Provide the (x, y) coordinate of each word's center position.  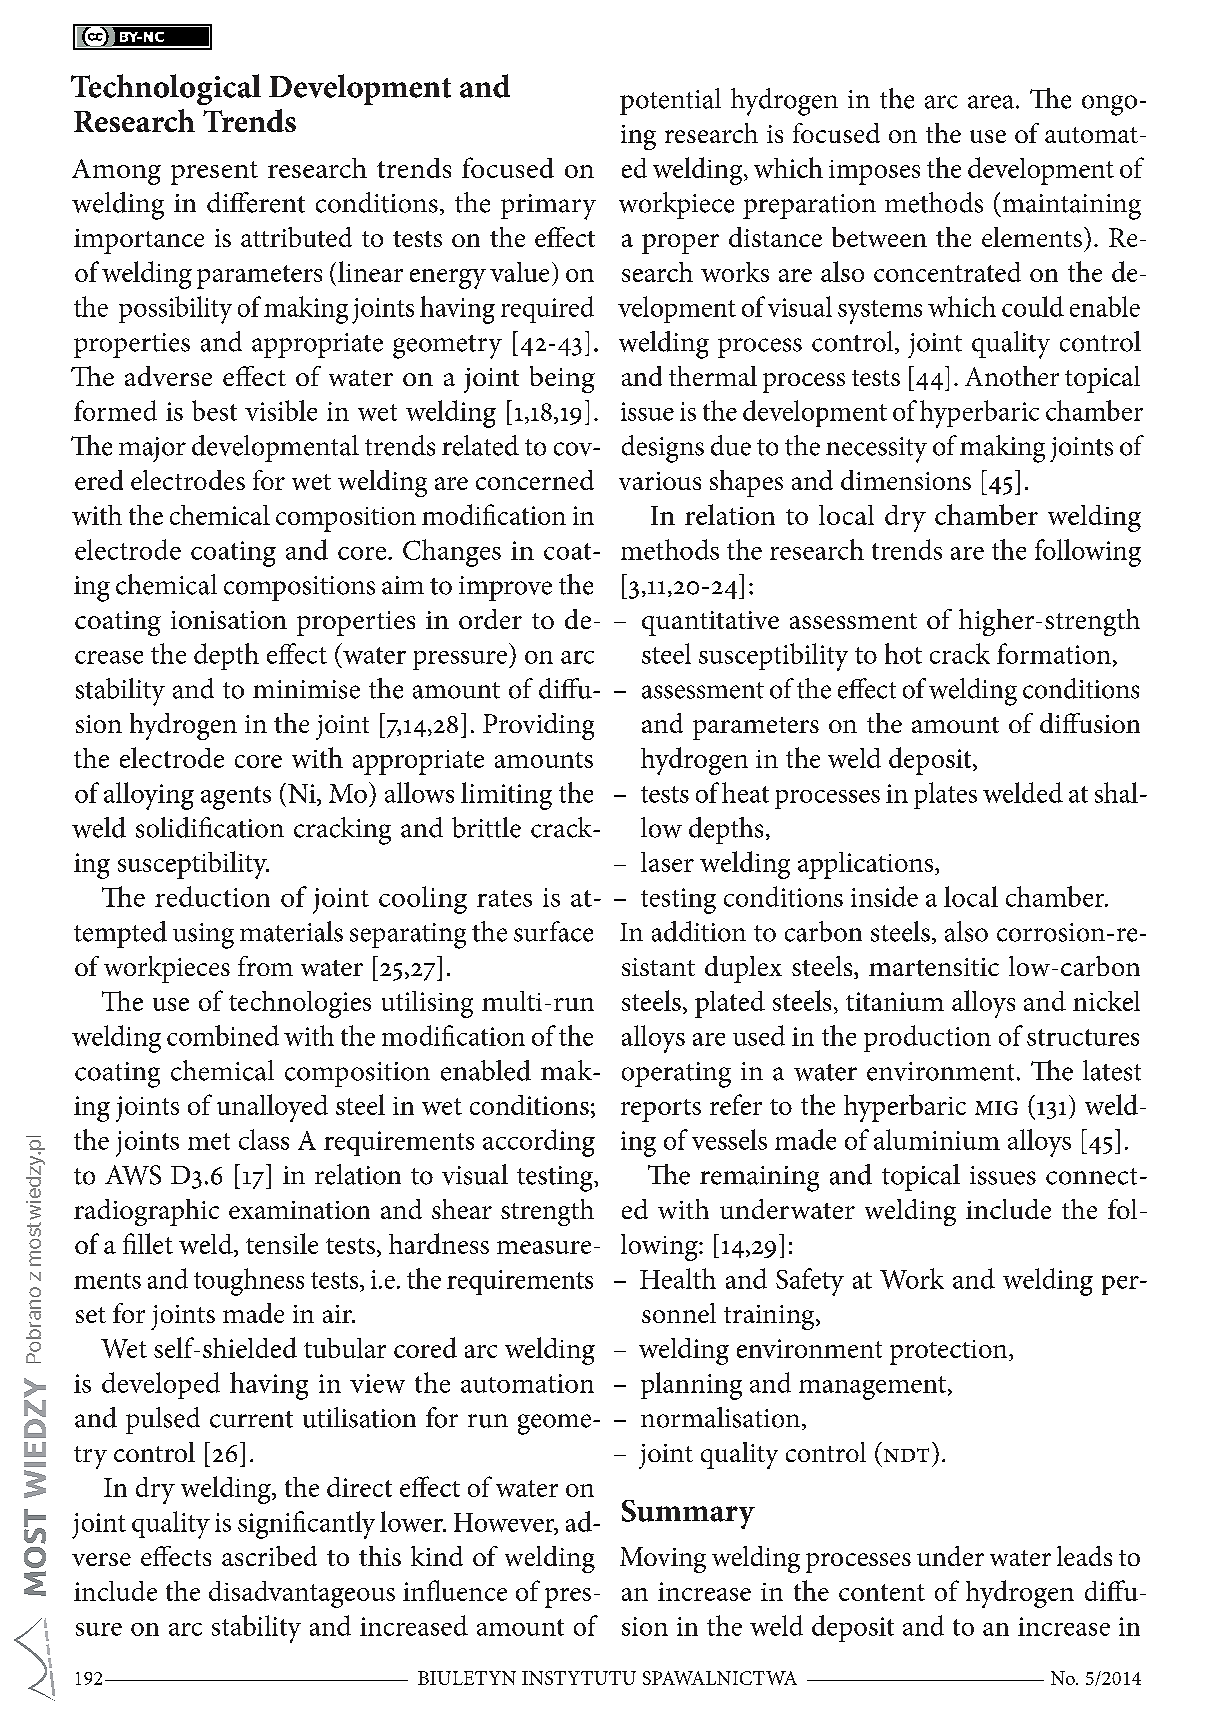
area (992, 102)
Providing (538, 726)
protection (950, 1352)
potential (670, 101)
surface (553, 931)
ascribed (269, 1556)
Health (678, 1278)
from (265, 966)
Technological (166, 89)
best (214, 410)
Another (1012, 376)
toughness (249, 1282)
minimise (306, 689)
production (927, 1038)
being (562, 379)
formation (1054, 653)
